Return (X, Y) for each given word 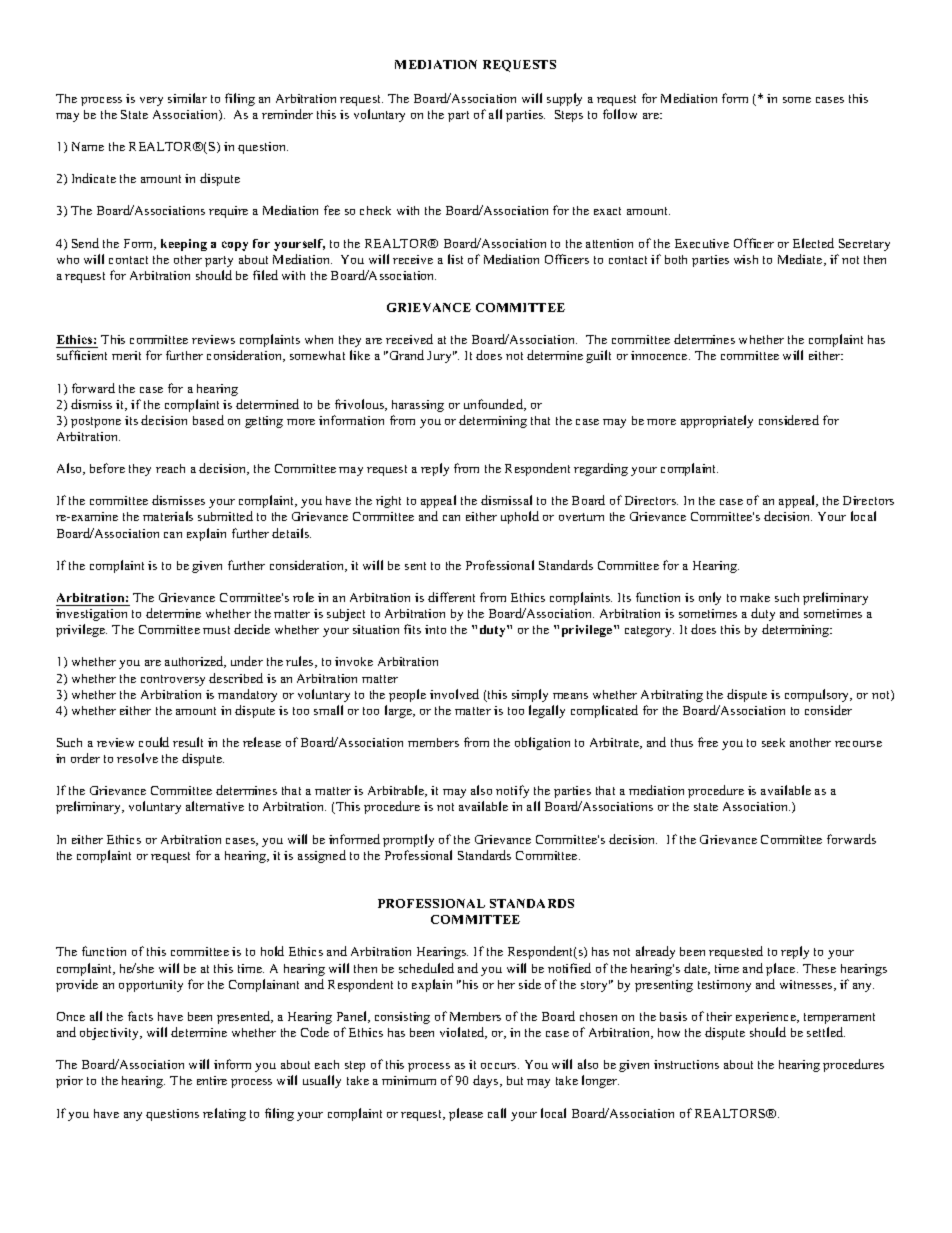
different (451, 597)
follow (620, 114)
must (216, 630)
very (151, 101)
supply (564, 99)
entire (212, 1080)
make (755, 597)
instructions (686, 1064)
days (487, 1081)
